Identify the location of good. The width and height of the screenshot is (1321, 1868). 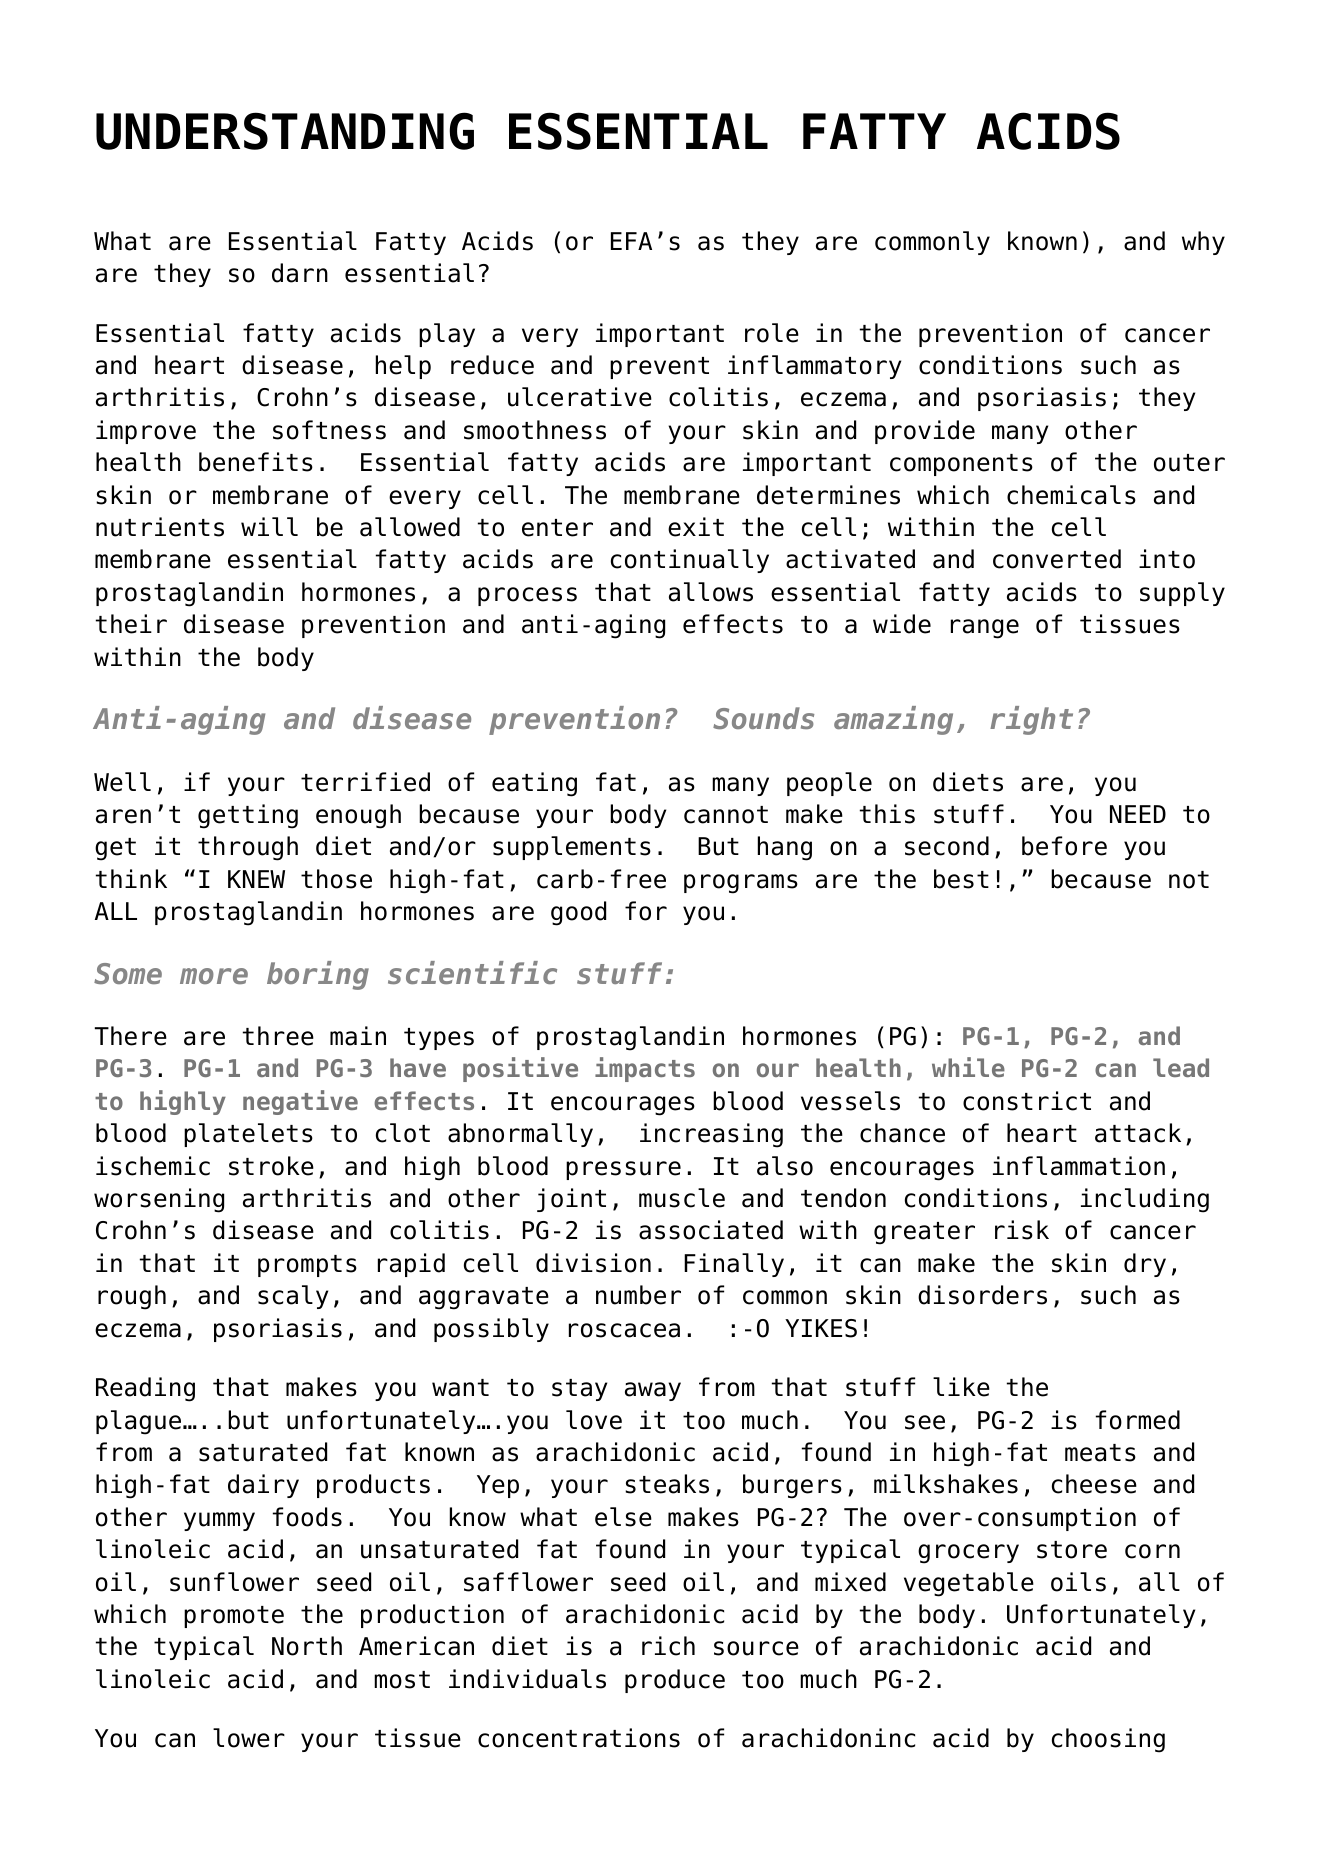
(578, 913).
